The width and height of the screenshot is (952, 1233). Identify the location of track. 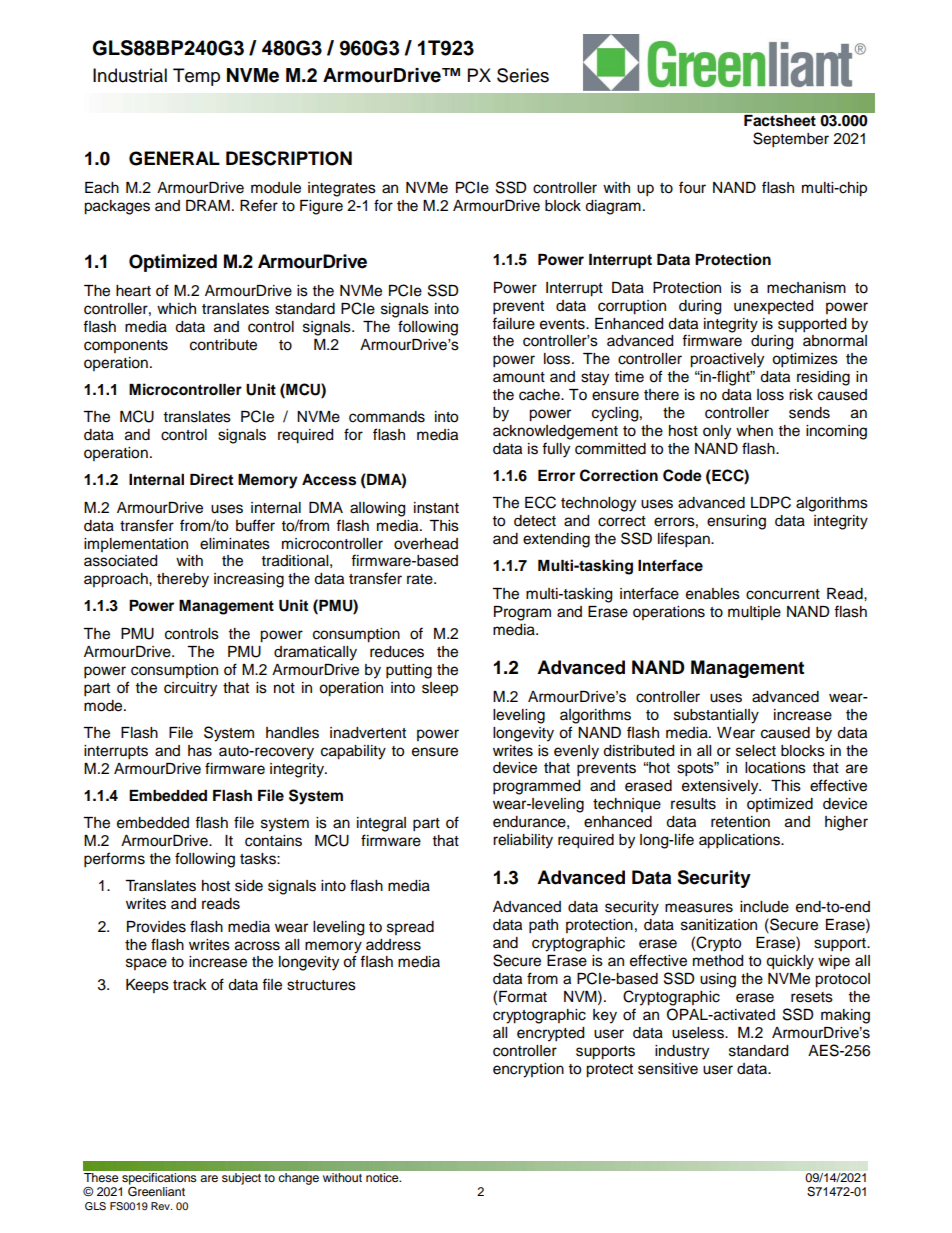
(190, 985).
